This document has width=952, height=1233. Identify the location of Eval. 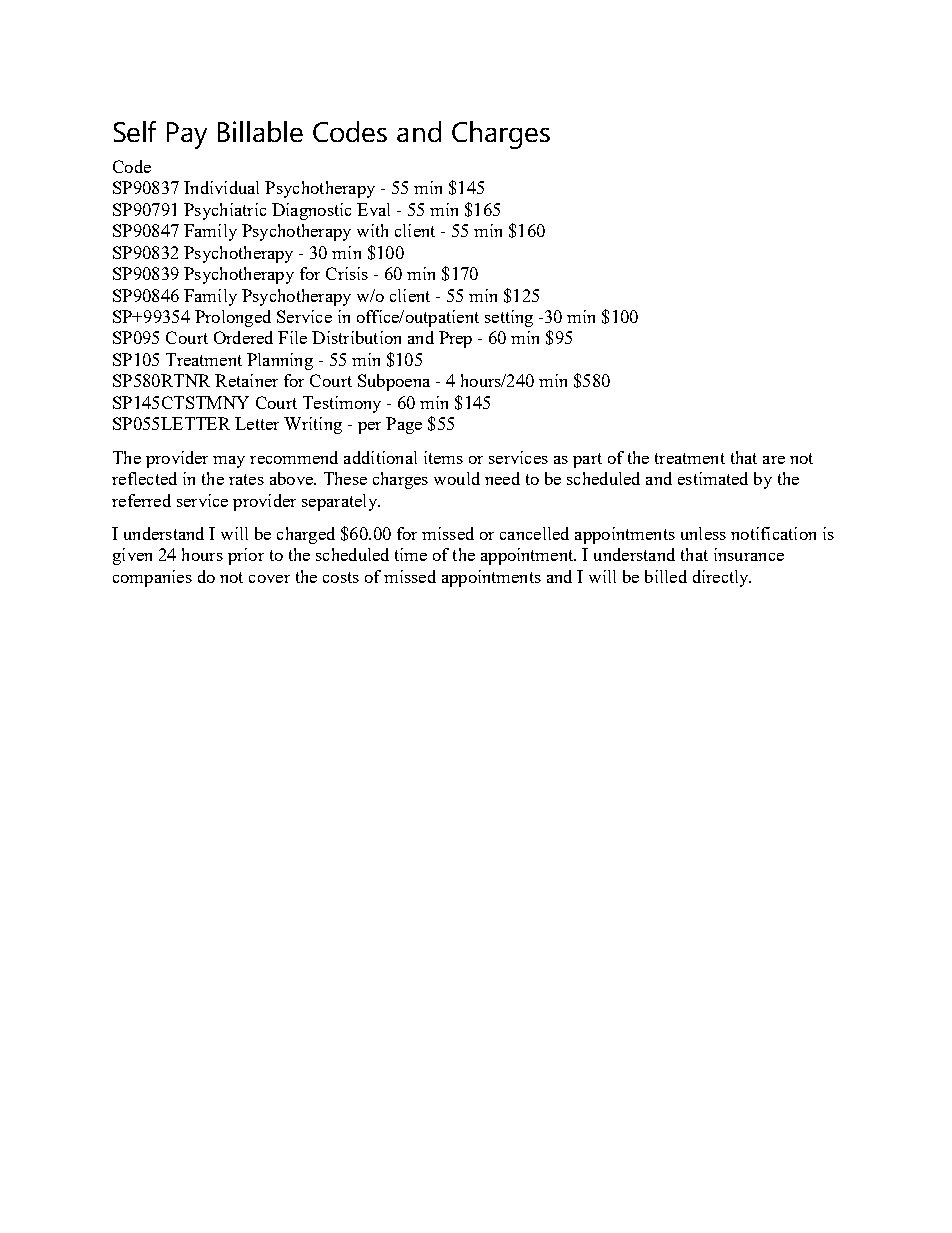
(373, 209).
